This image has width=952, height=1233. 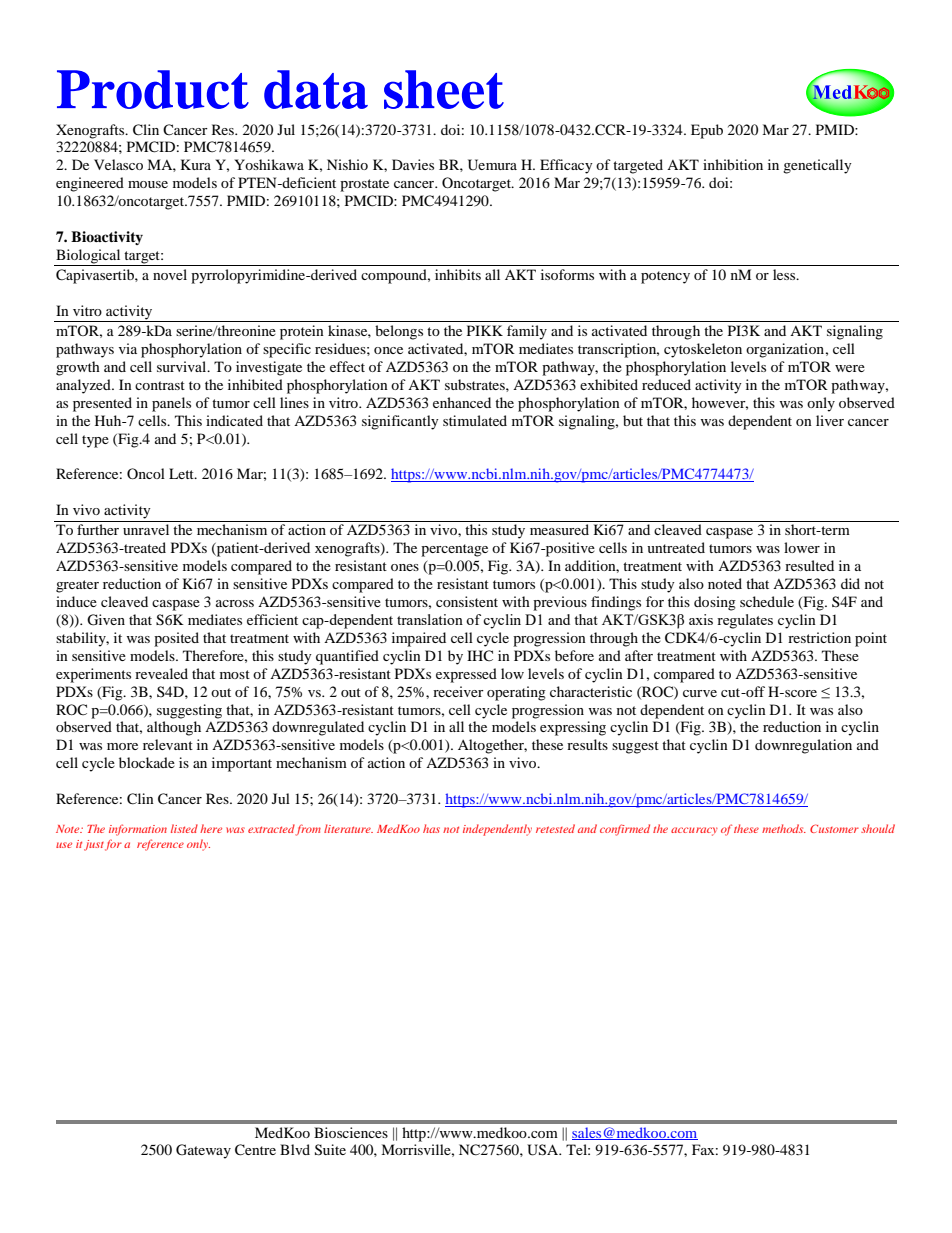 What do you see at coordinates (784, 828) in the image?
I see `methods` at bounding box center [784, 828].
